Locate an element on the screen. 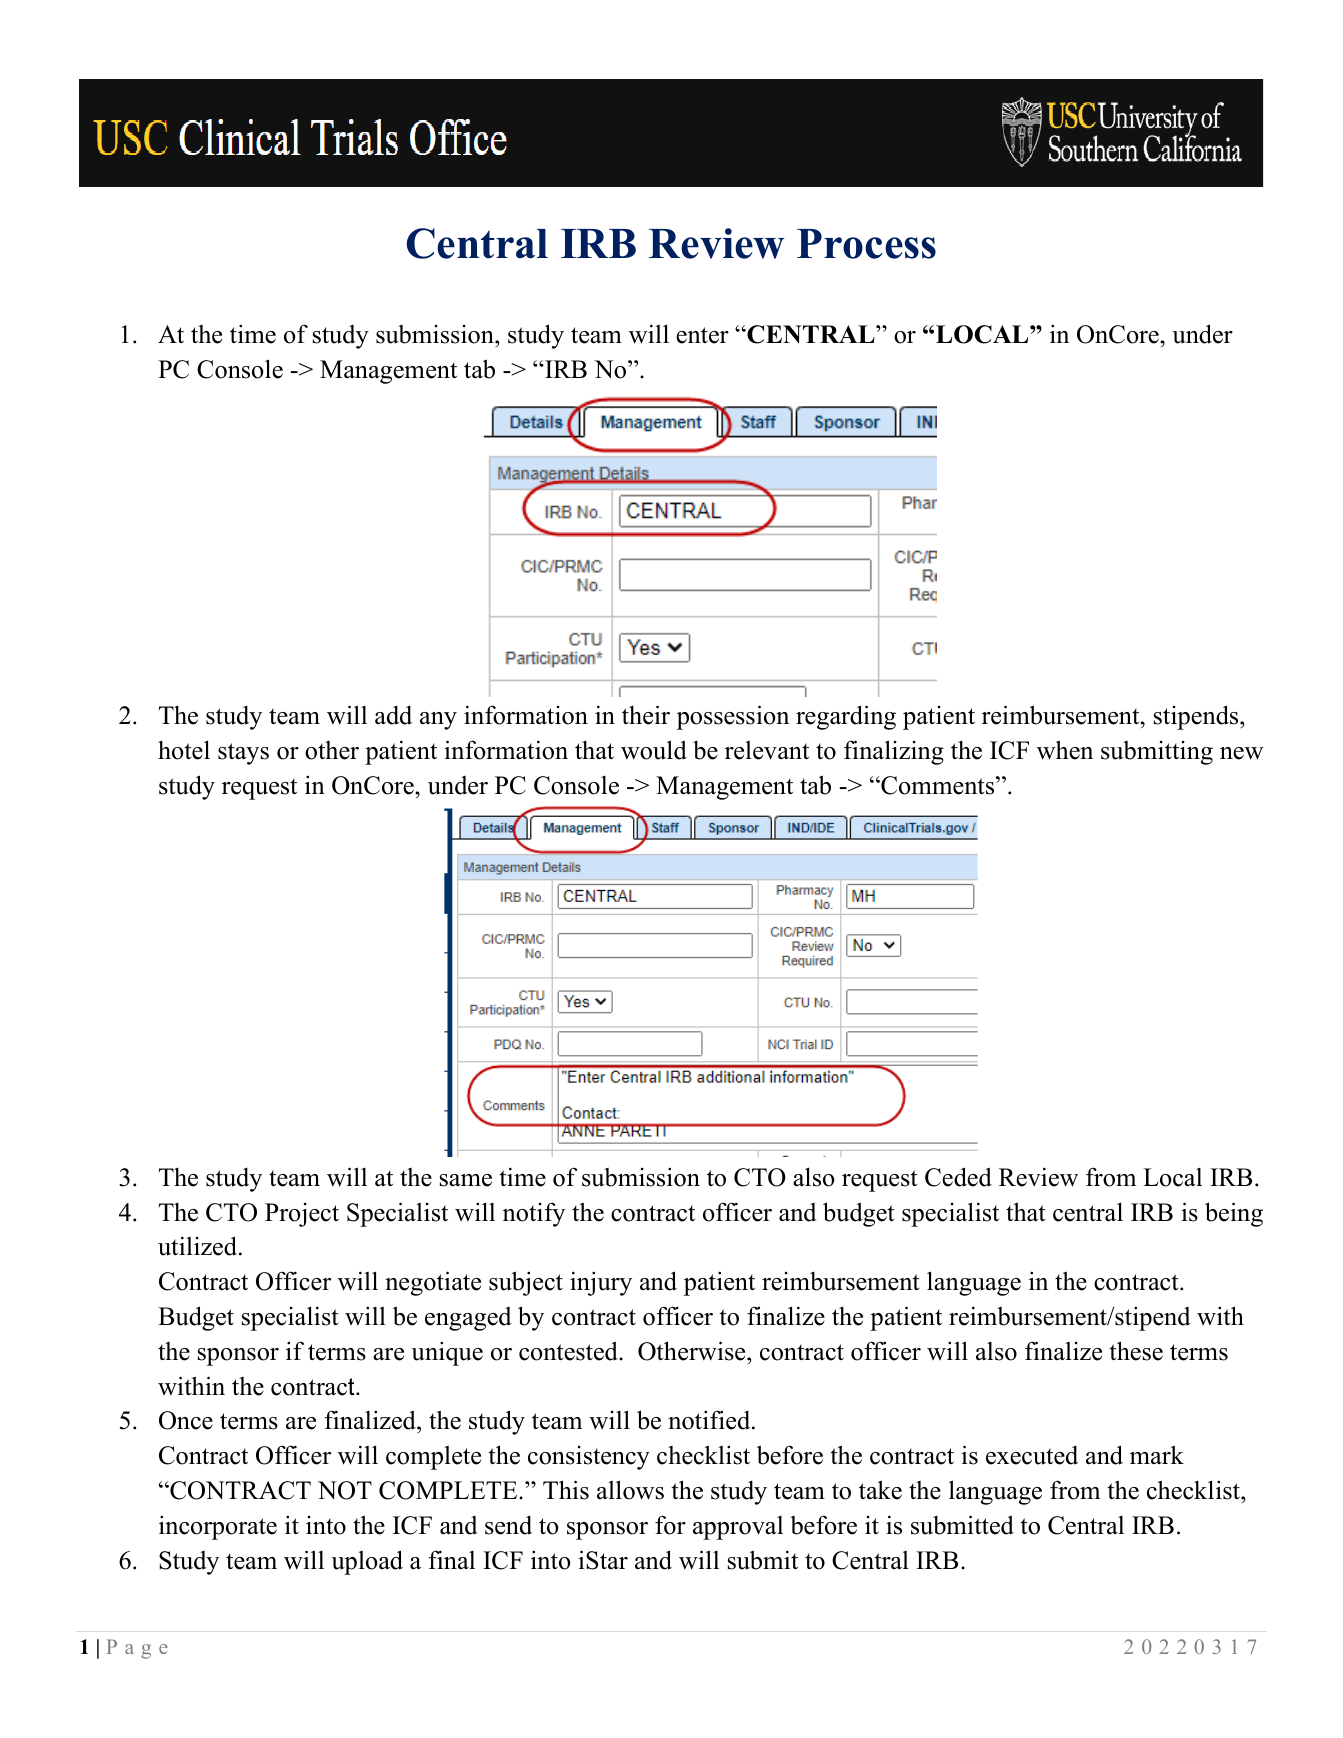  Process is located at coordinates (866, 244).
